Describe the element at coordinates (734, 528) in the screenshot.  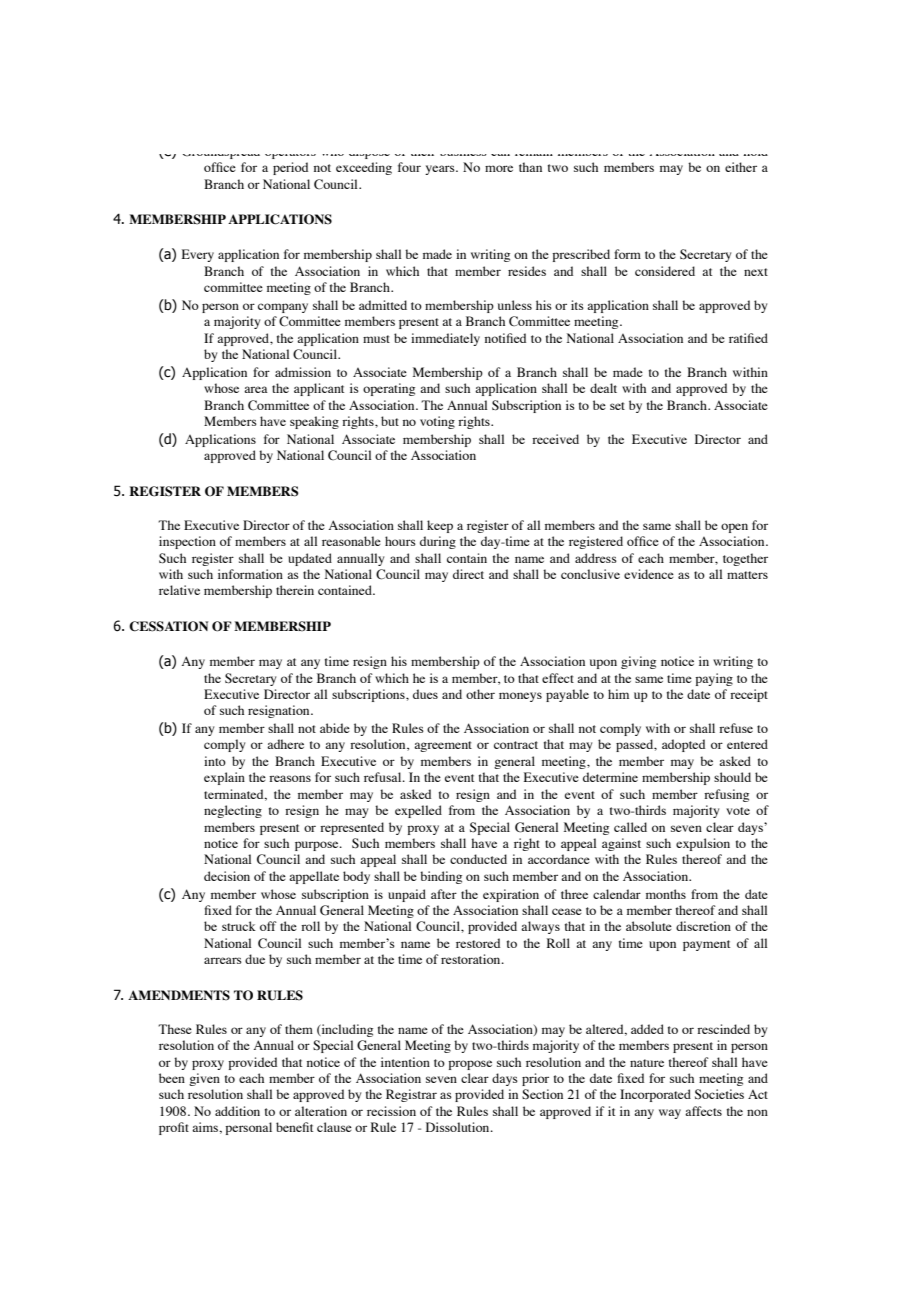
I see `open` at that location.
